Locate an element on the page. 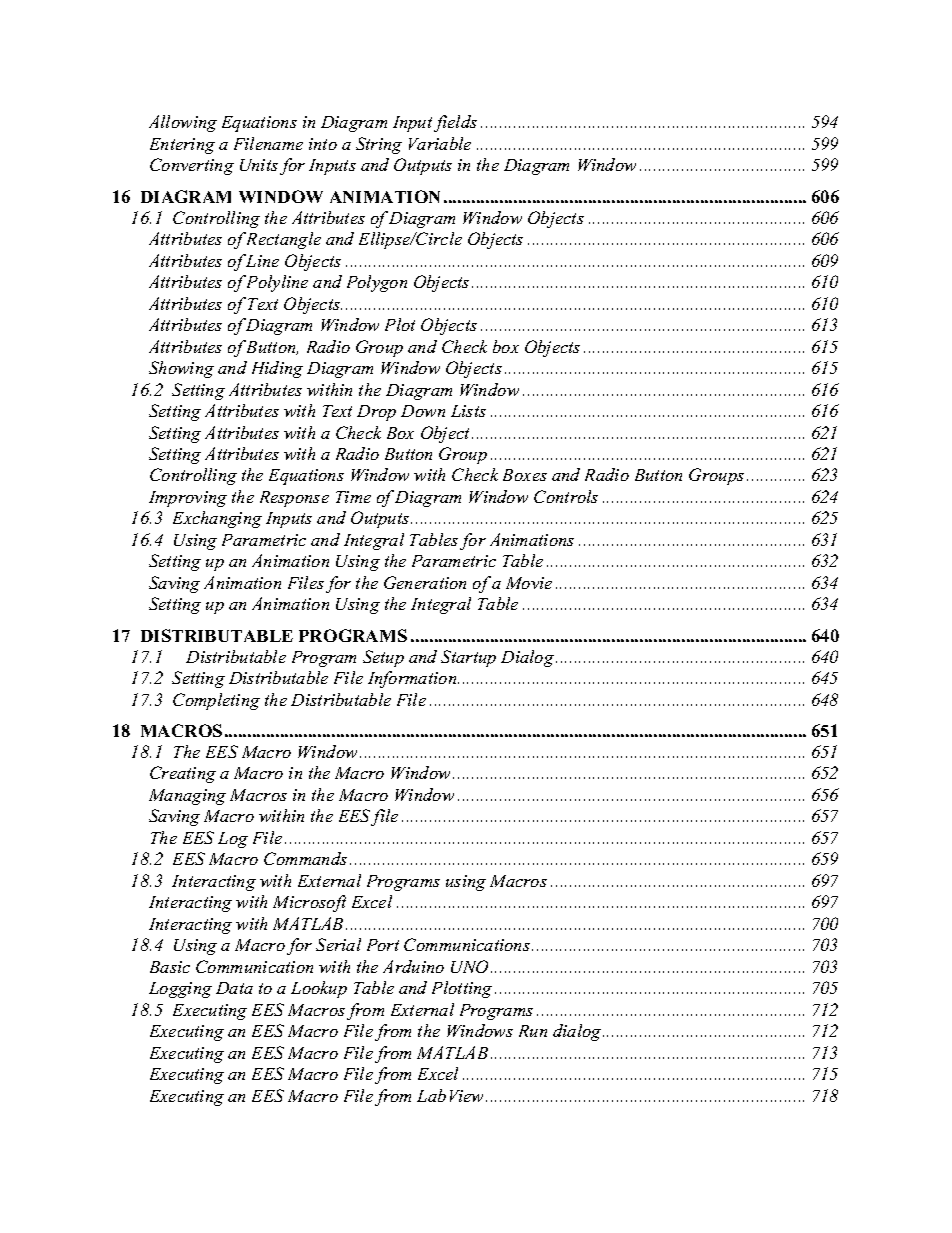  Boxes is located at coordinates (525, 475).
